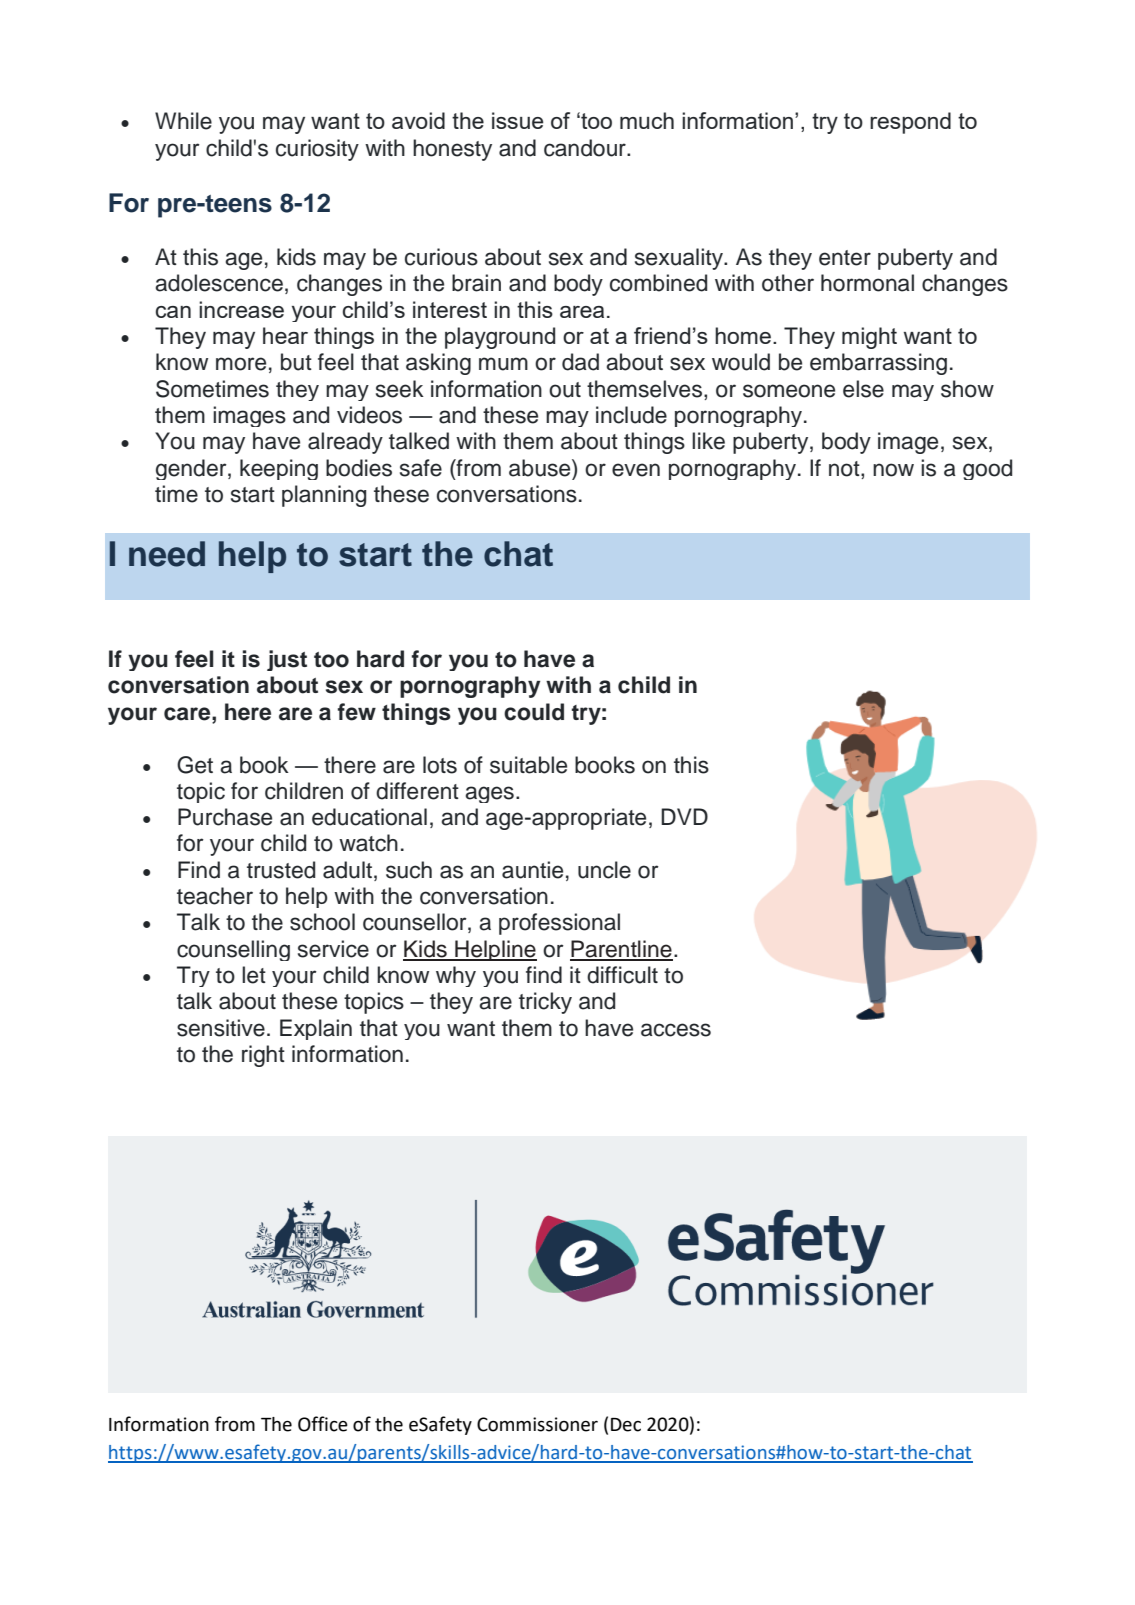 Image resolution: width=1135 pixels, height=1605 pixels. I want to click on not, so click(845, 469).
